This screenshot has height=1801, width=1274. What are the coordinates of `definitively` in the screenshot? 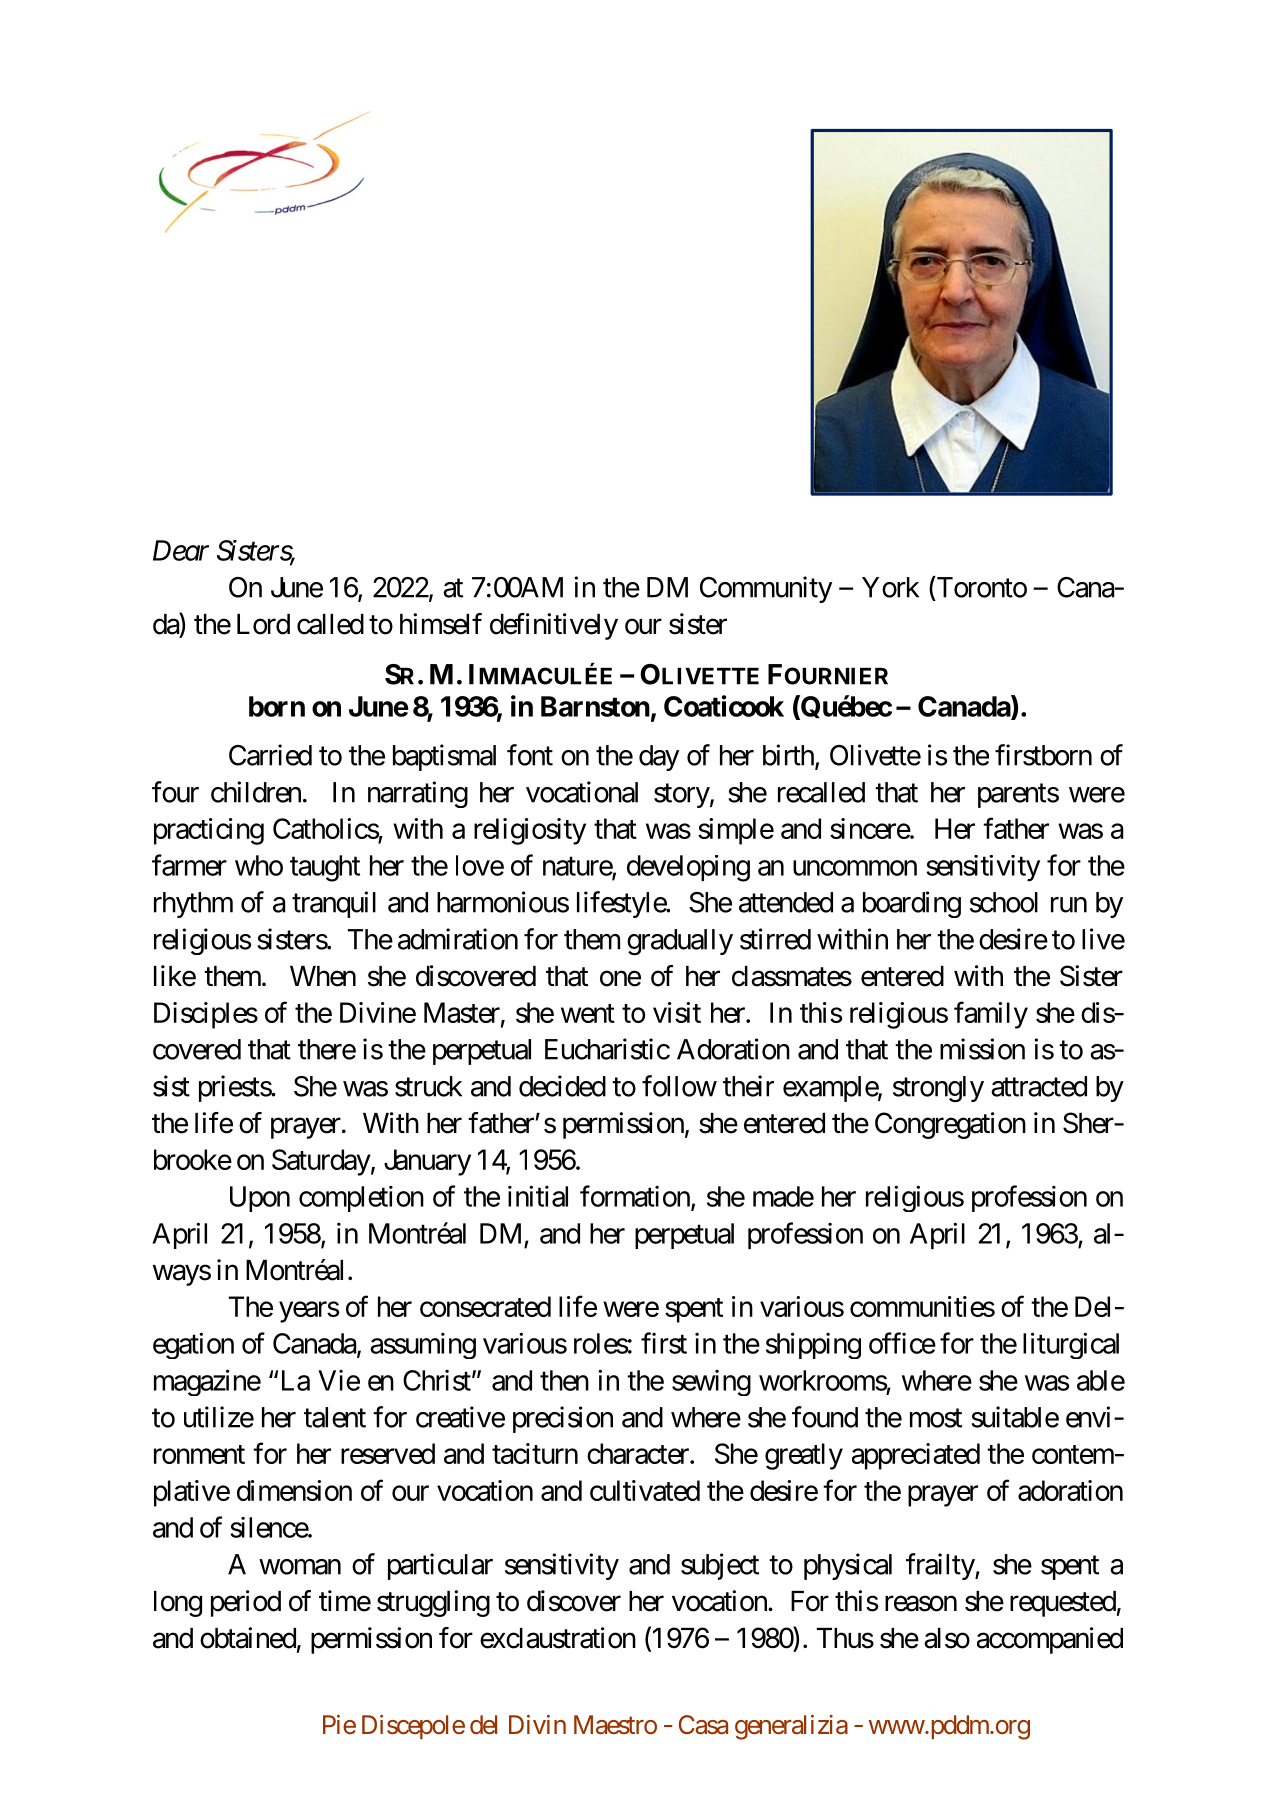 It's located at (554, 626).
